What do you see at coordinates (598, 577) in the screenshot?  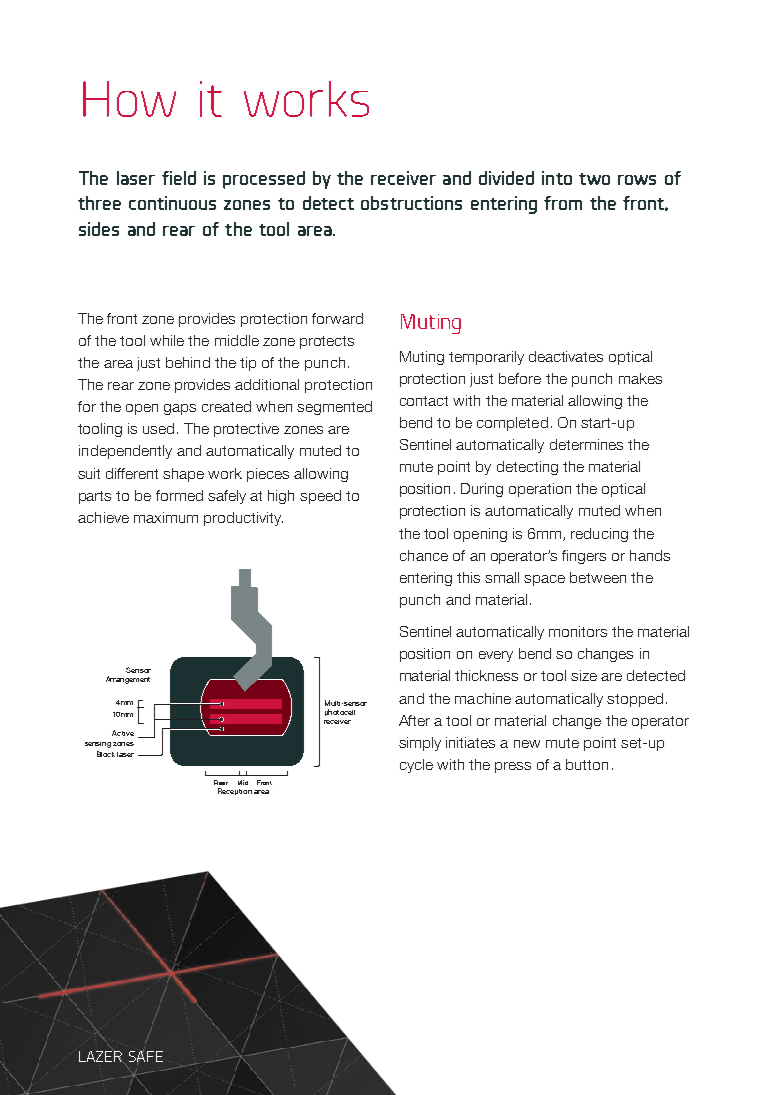 I see `between` at bounding box center [598, 577].
